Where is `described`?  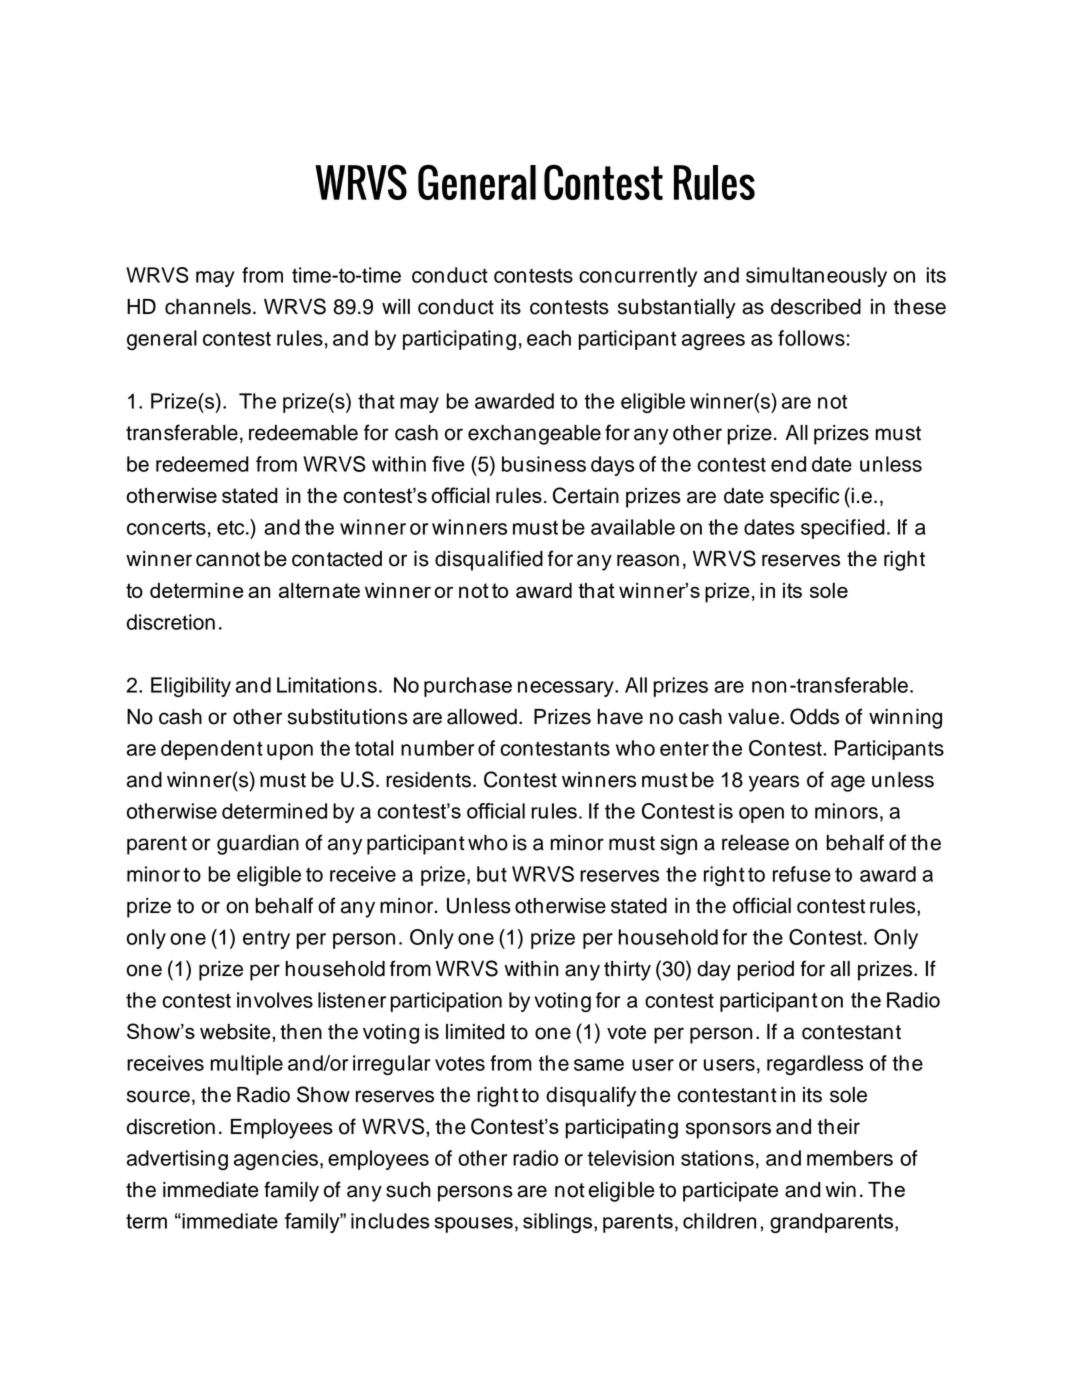
described is located at coordinates (816, 307).
